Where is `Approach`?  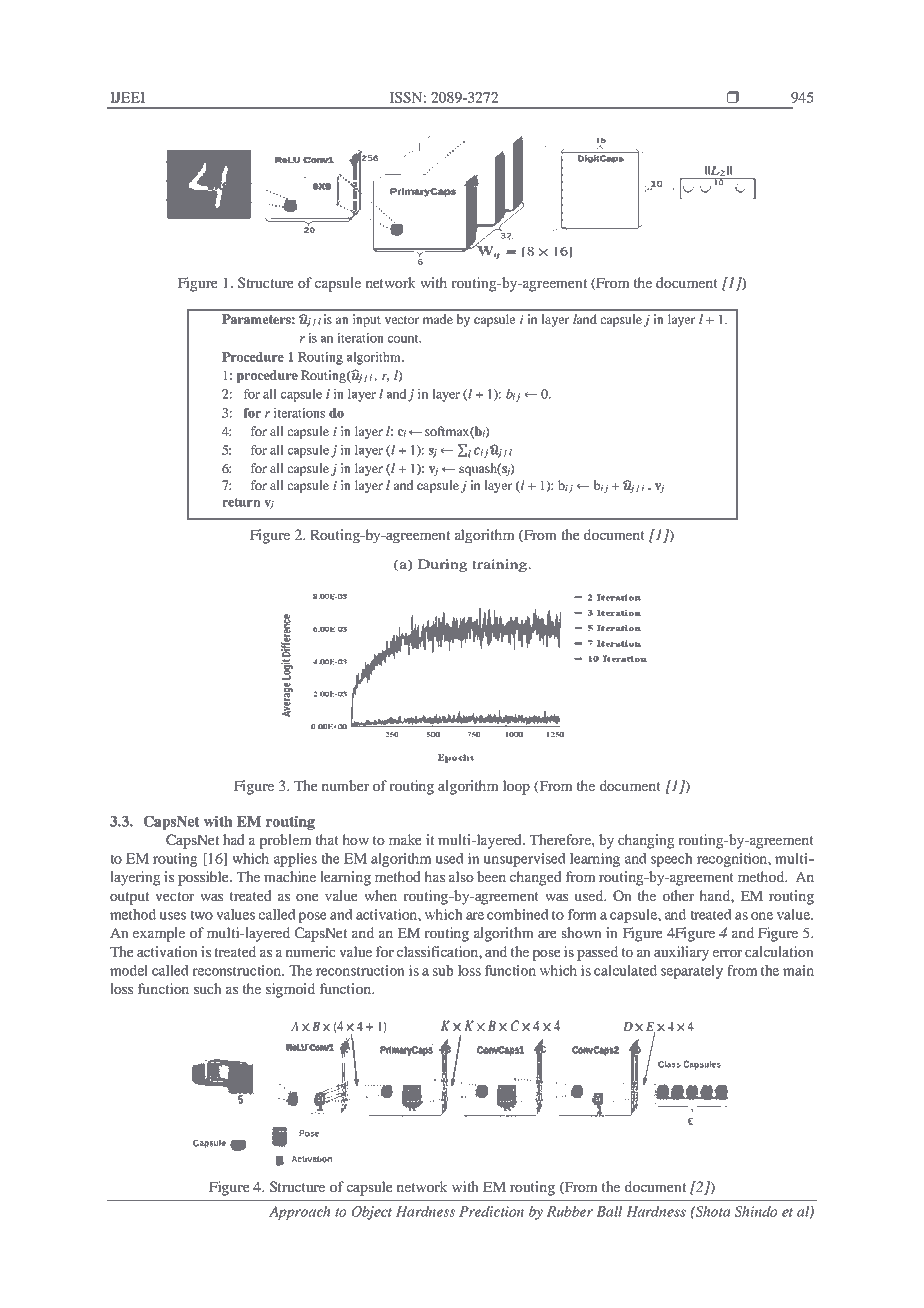 Approach is located at coordinates (300, 1213).
